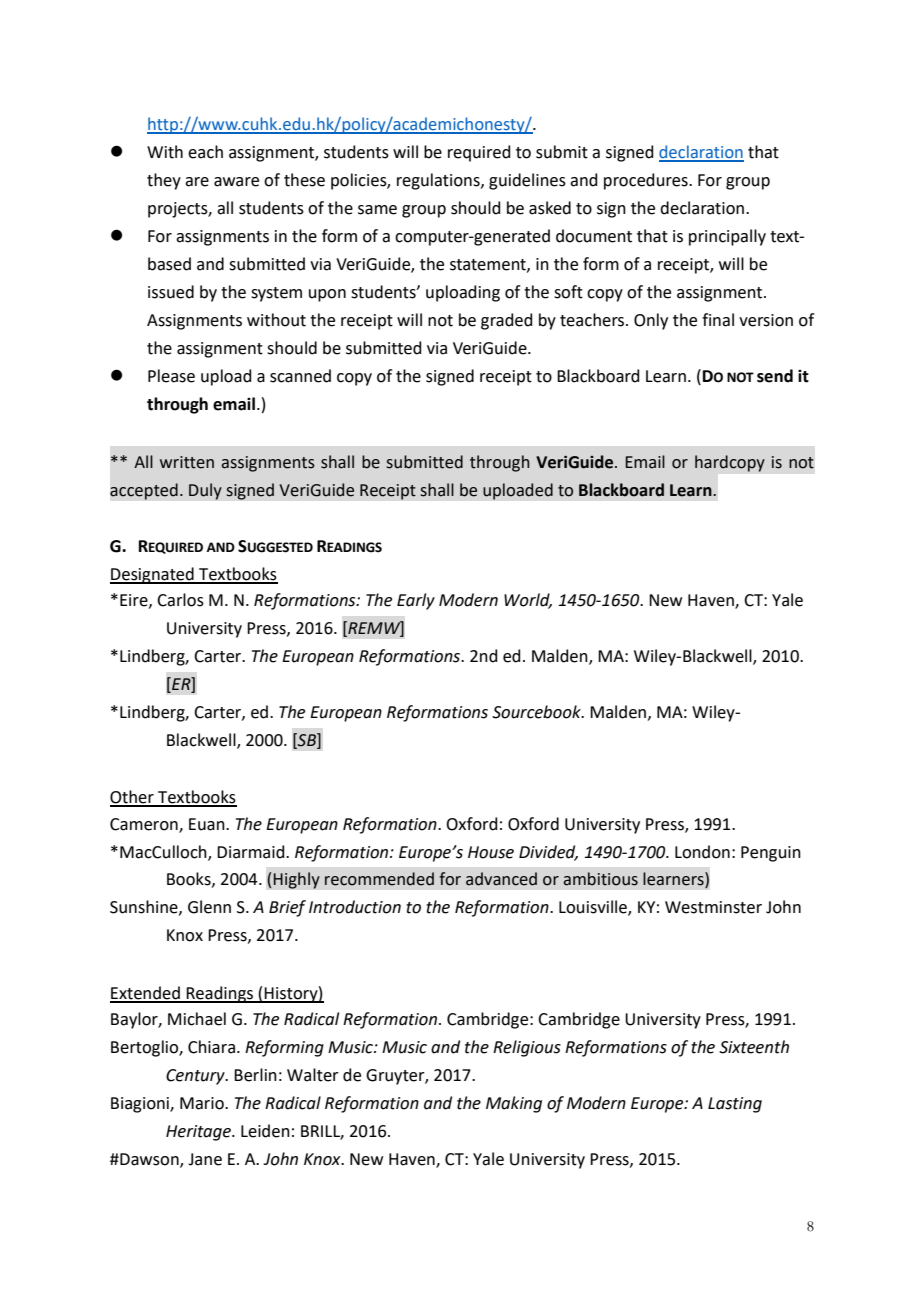 The width and height of the page is (924, 1308). What do you see at coordinates (537, 712) in the page?
I see `Sourcebook` at bounding box center [537, 712].
